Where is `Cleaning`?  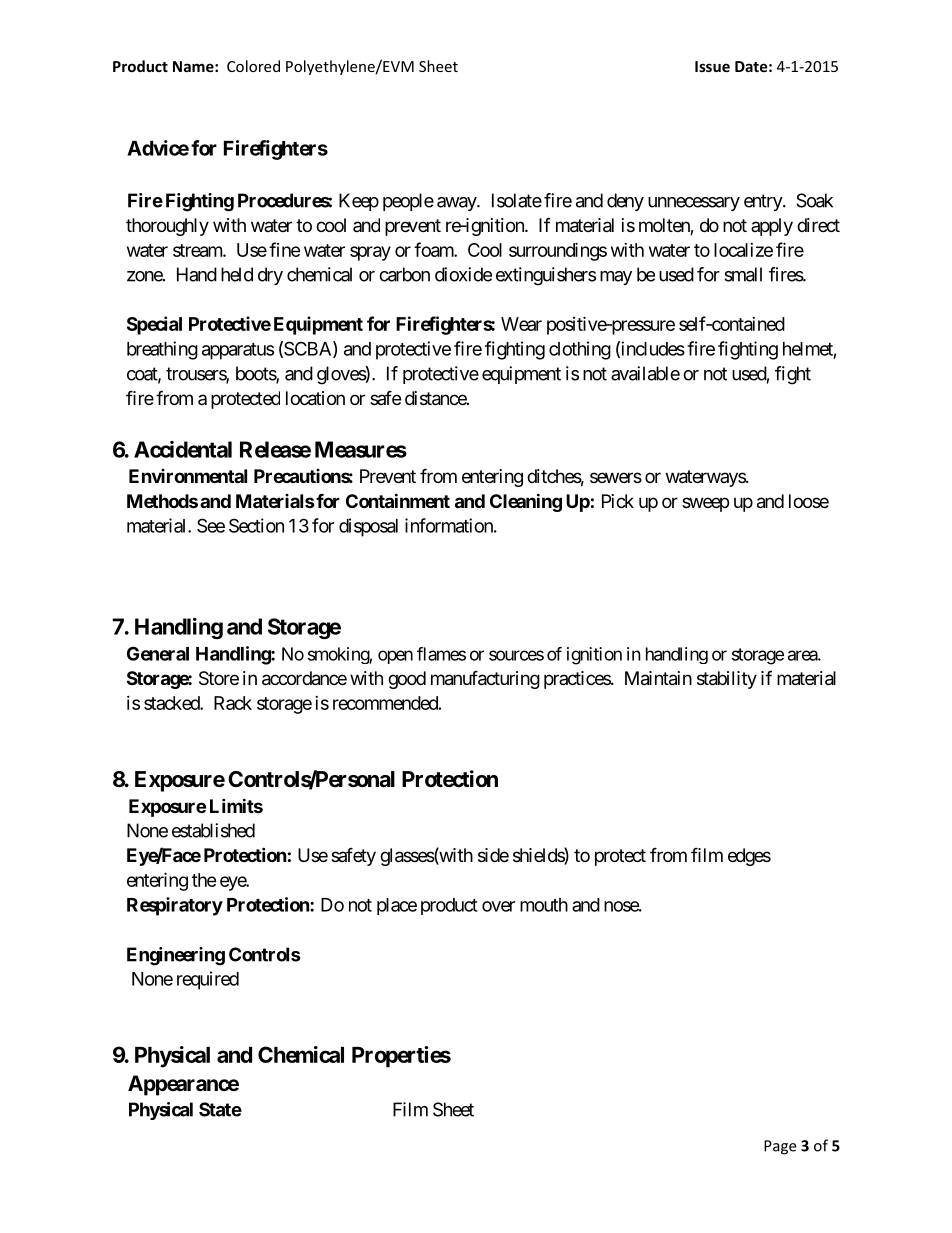
Cleaning is located at coordinates (526, 502).
